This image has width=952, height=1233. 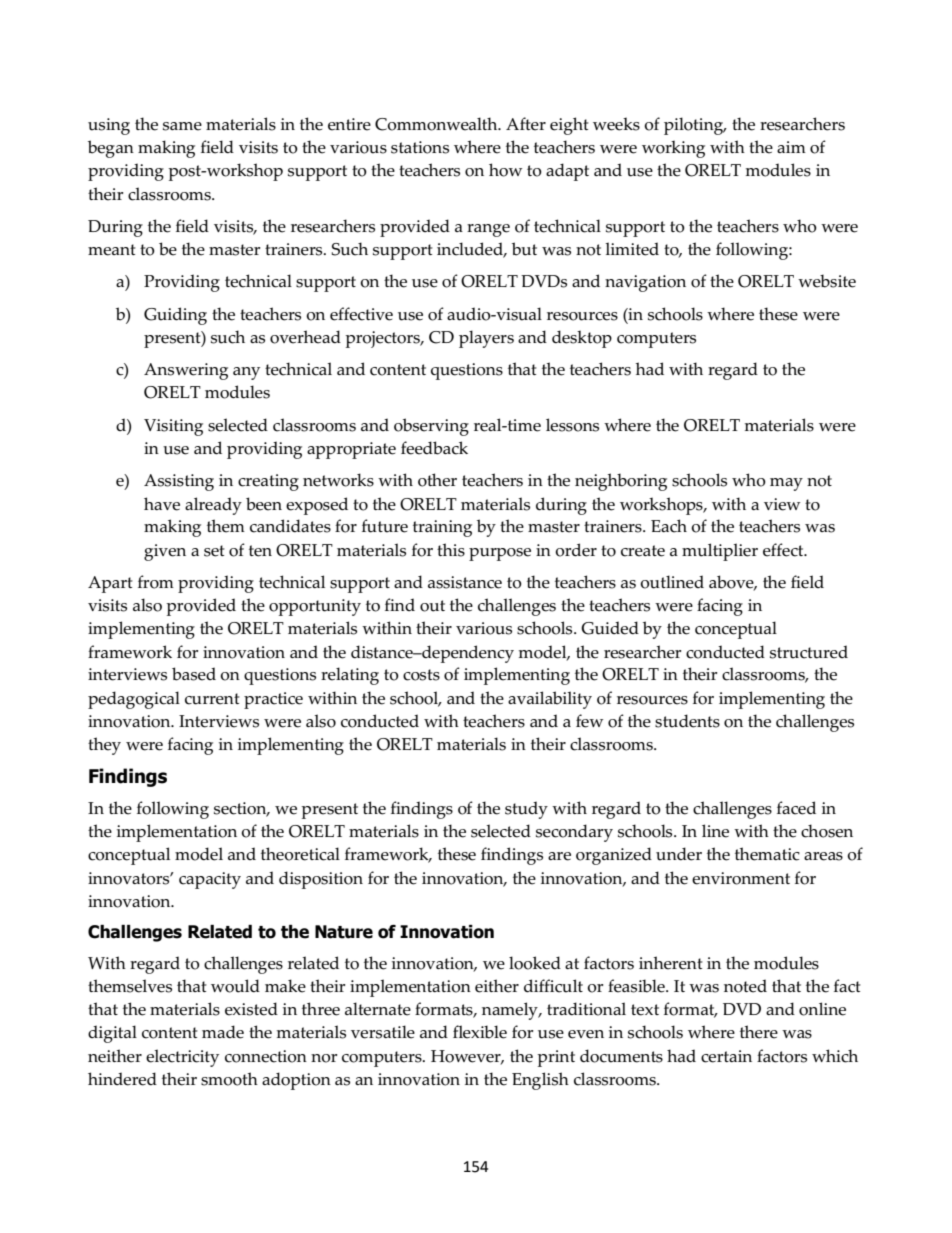 I want to click on certain, so click(x=726, y=1056).
